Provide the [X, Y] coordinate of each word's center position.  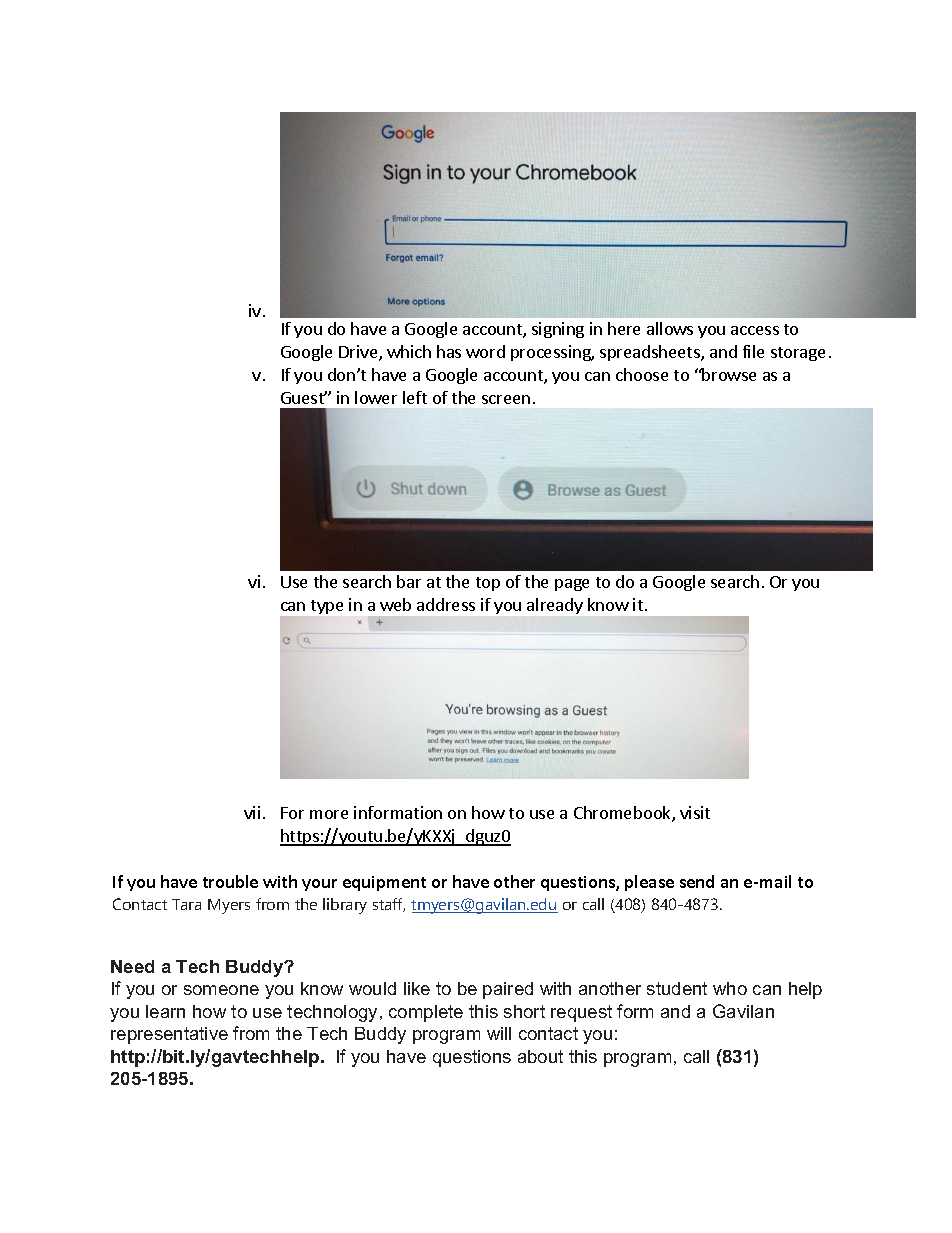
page [572, 585]
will [499, 1033]
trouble [230, 881]
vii [252, 812]
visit [695, 812]
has [449, 351]
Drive [359, 353]
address [446, 604]
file [753, 351]
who [730, 988]
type [327, 607]
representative [169, 1035]
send [697, 881]
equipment [384, 883]
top [488, 584]
